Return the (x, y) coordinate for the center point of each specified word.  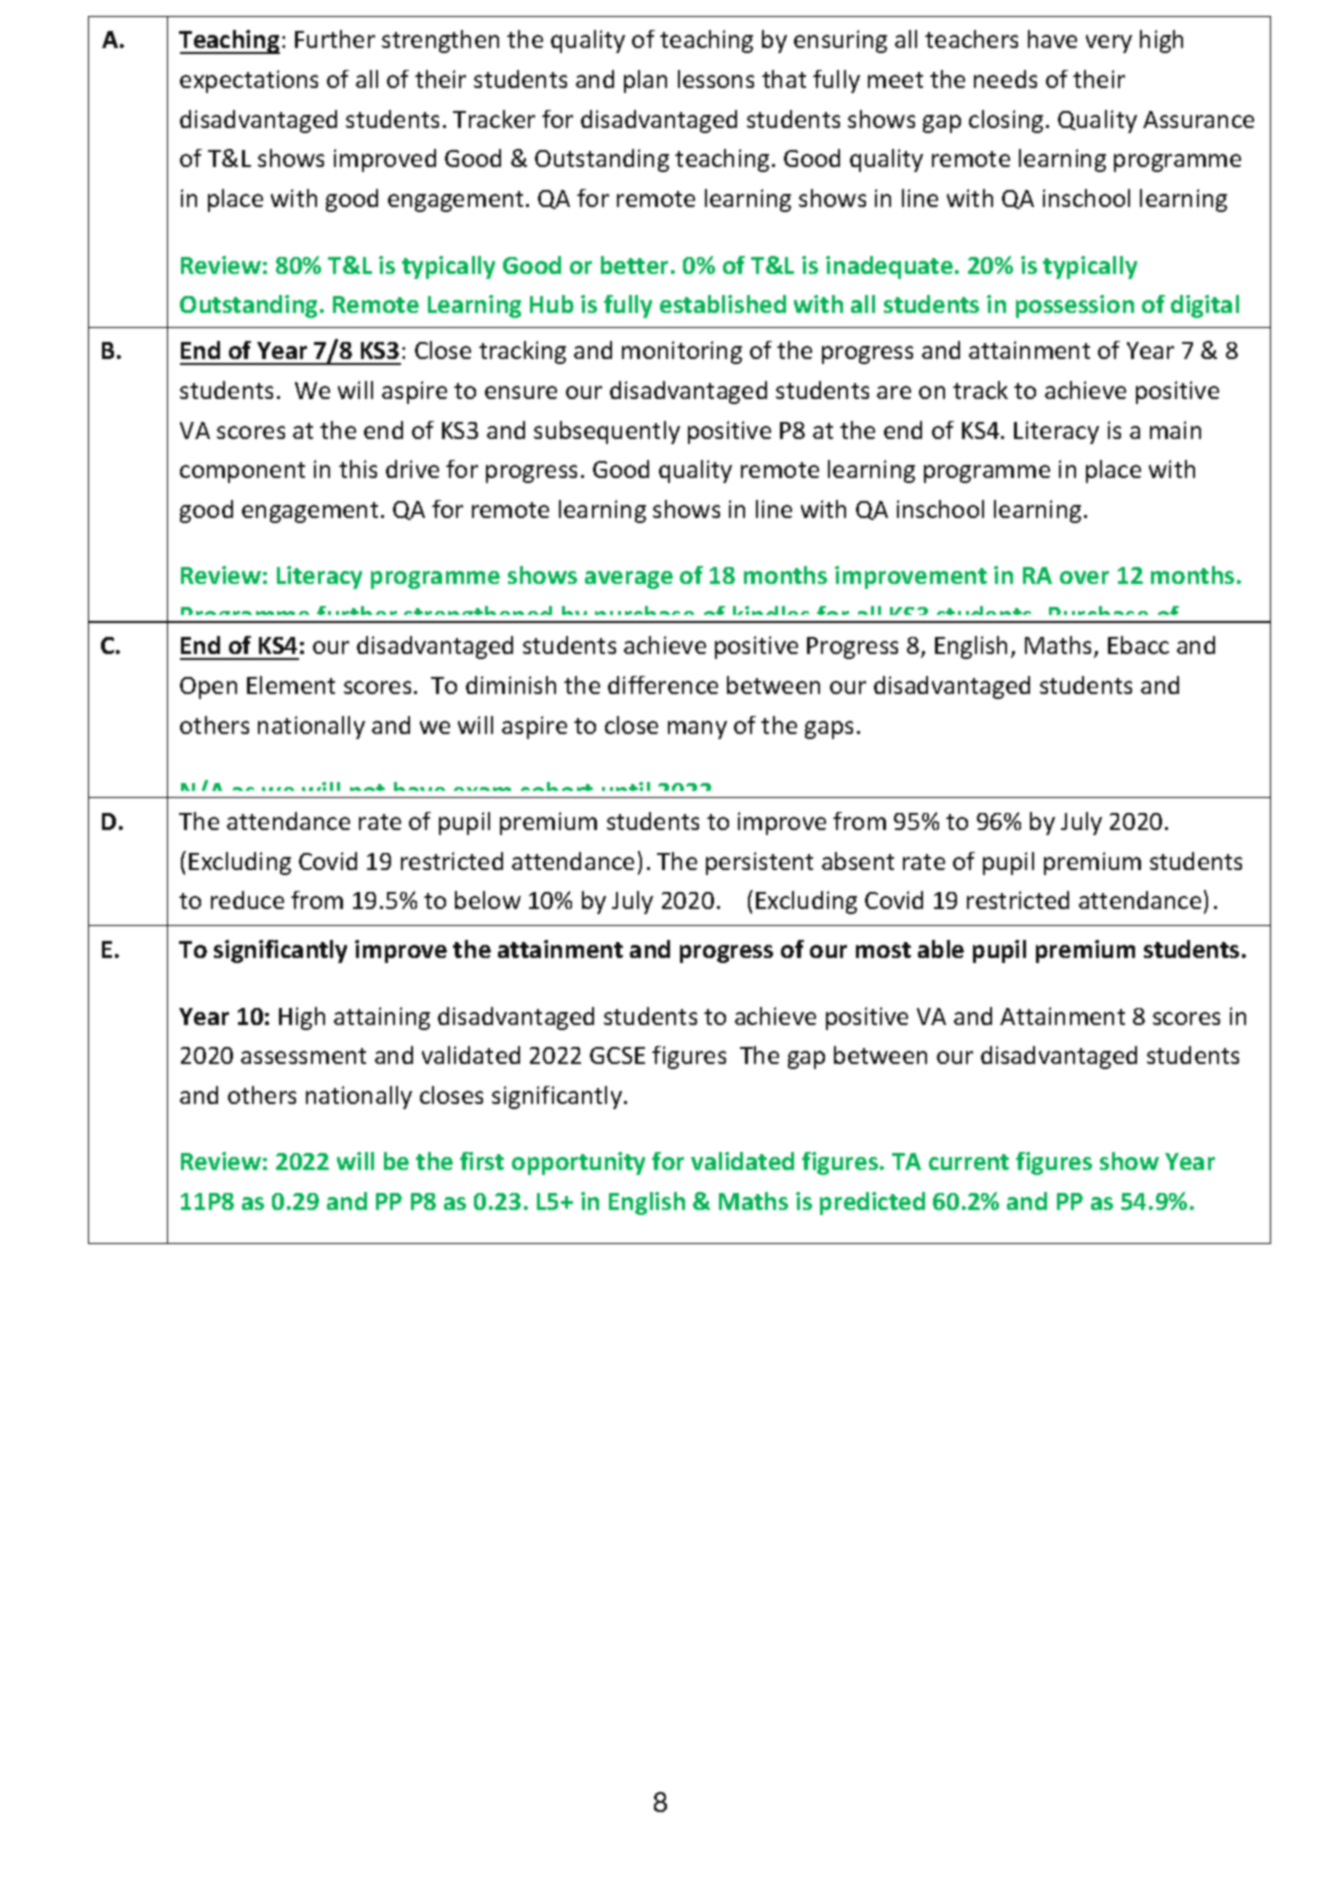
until (626, 790)
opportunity (578, 1163)
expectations (249, 81)
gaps (829, 730)
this (358, 469)
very (1109, 44)
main (1175, 430)
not (367, 791)
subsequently (607, 432)
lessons (716, 79)
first (482, 1161)
